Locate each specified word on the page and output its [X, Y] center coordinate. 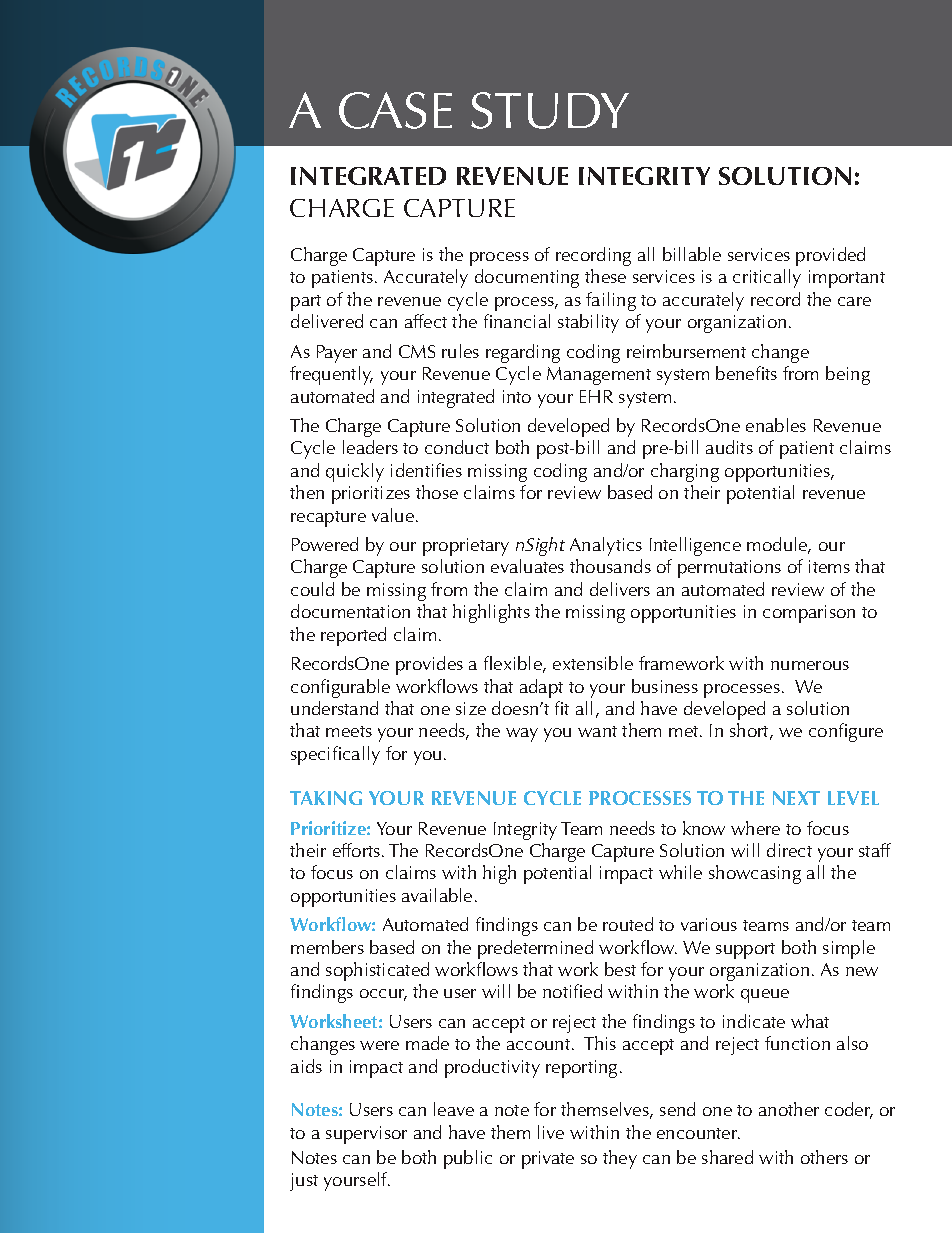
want [597, 731]
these [605, 276]
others [824, 1157]
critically [767, 278]
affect [426, 321]
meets [349, 731]
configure [846, 732]
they [620, 1159]
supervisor [366, 1135]
